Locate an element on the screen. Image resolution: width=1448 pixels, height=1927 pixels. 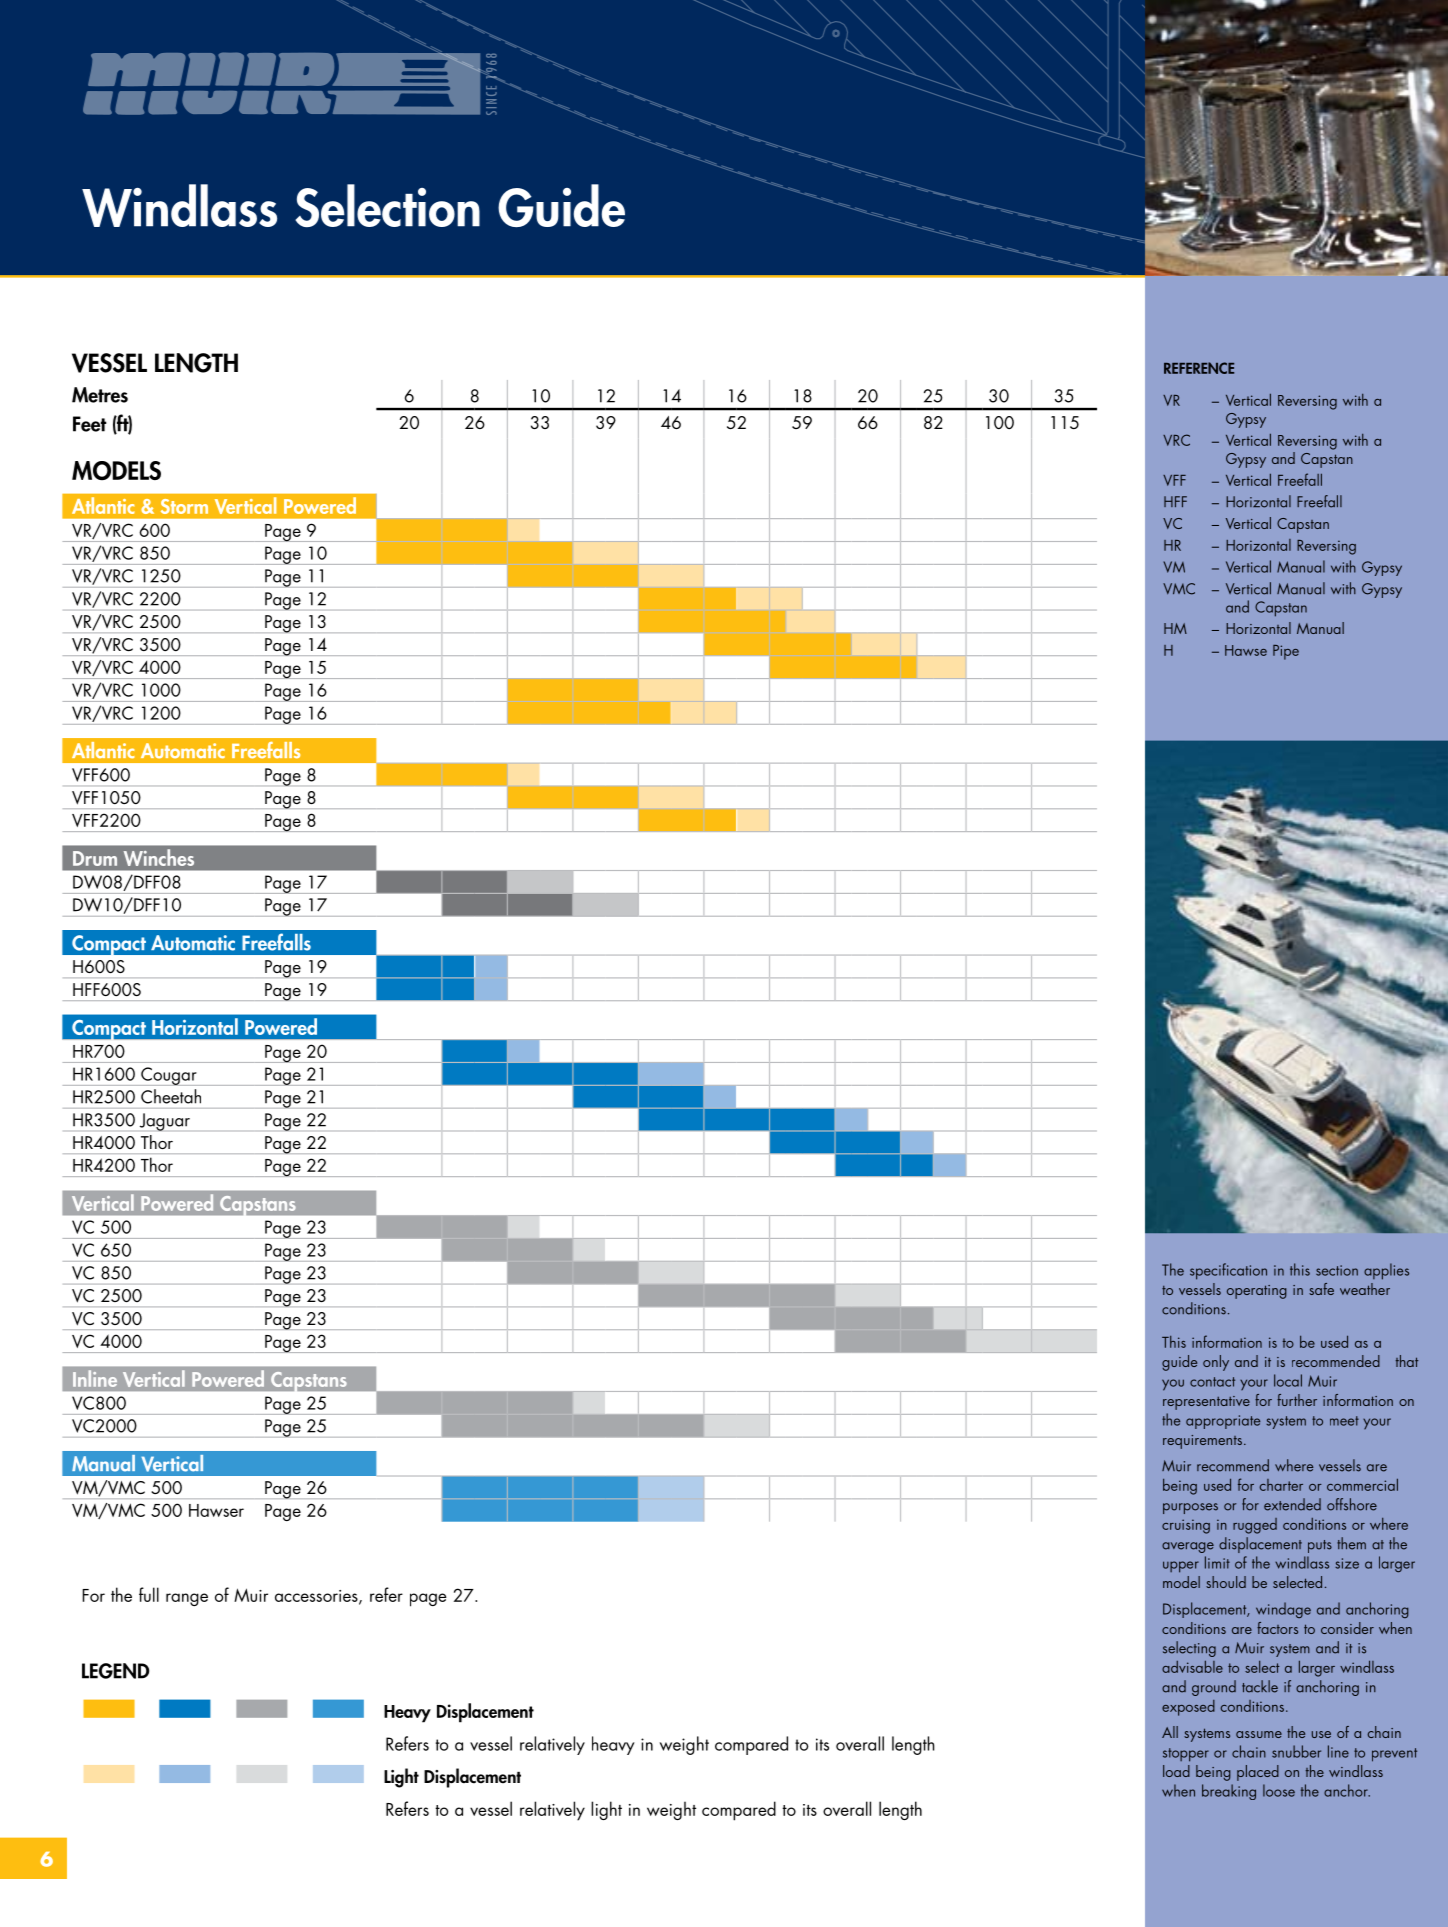
LEGEND is located at coordinates (115, 1671).
